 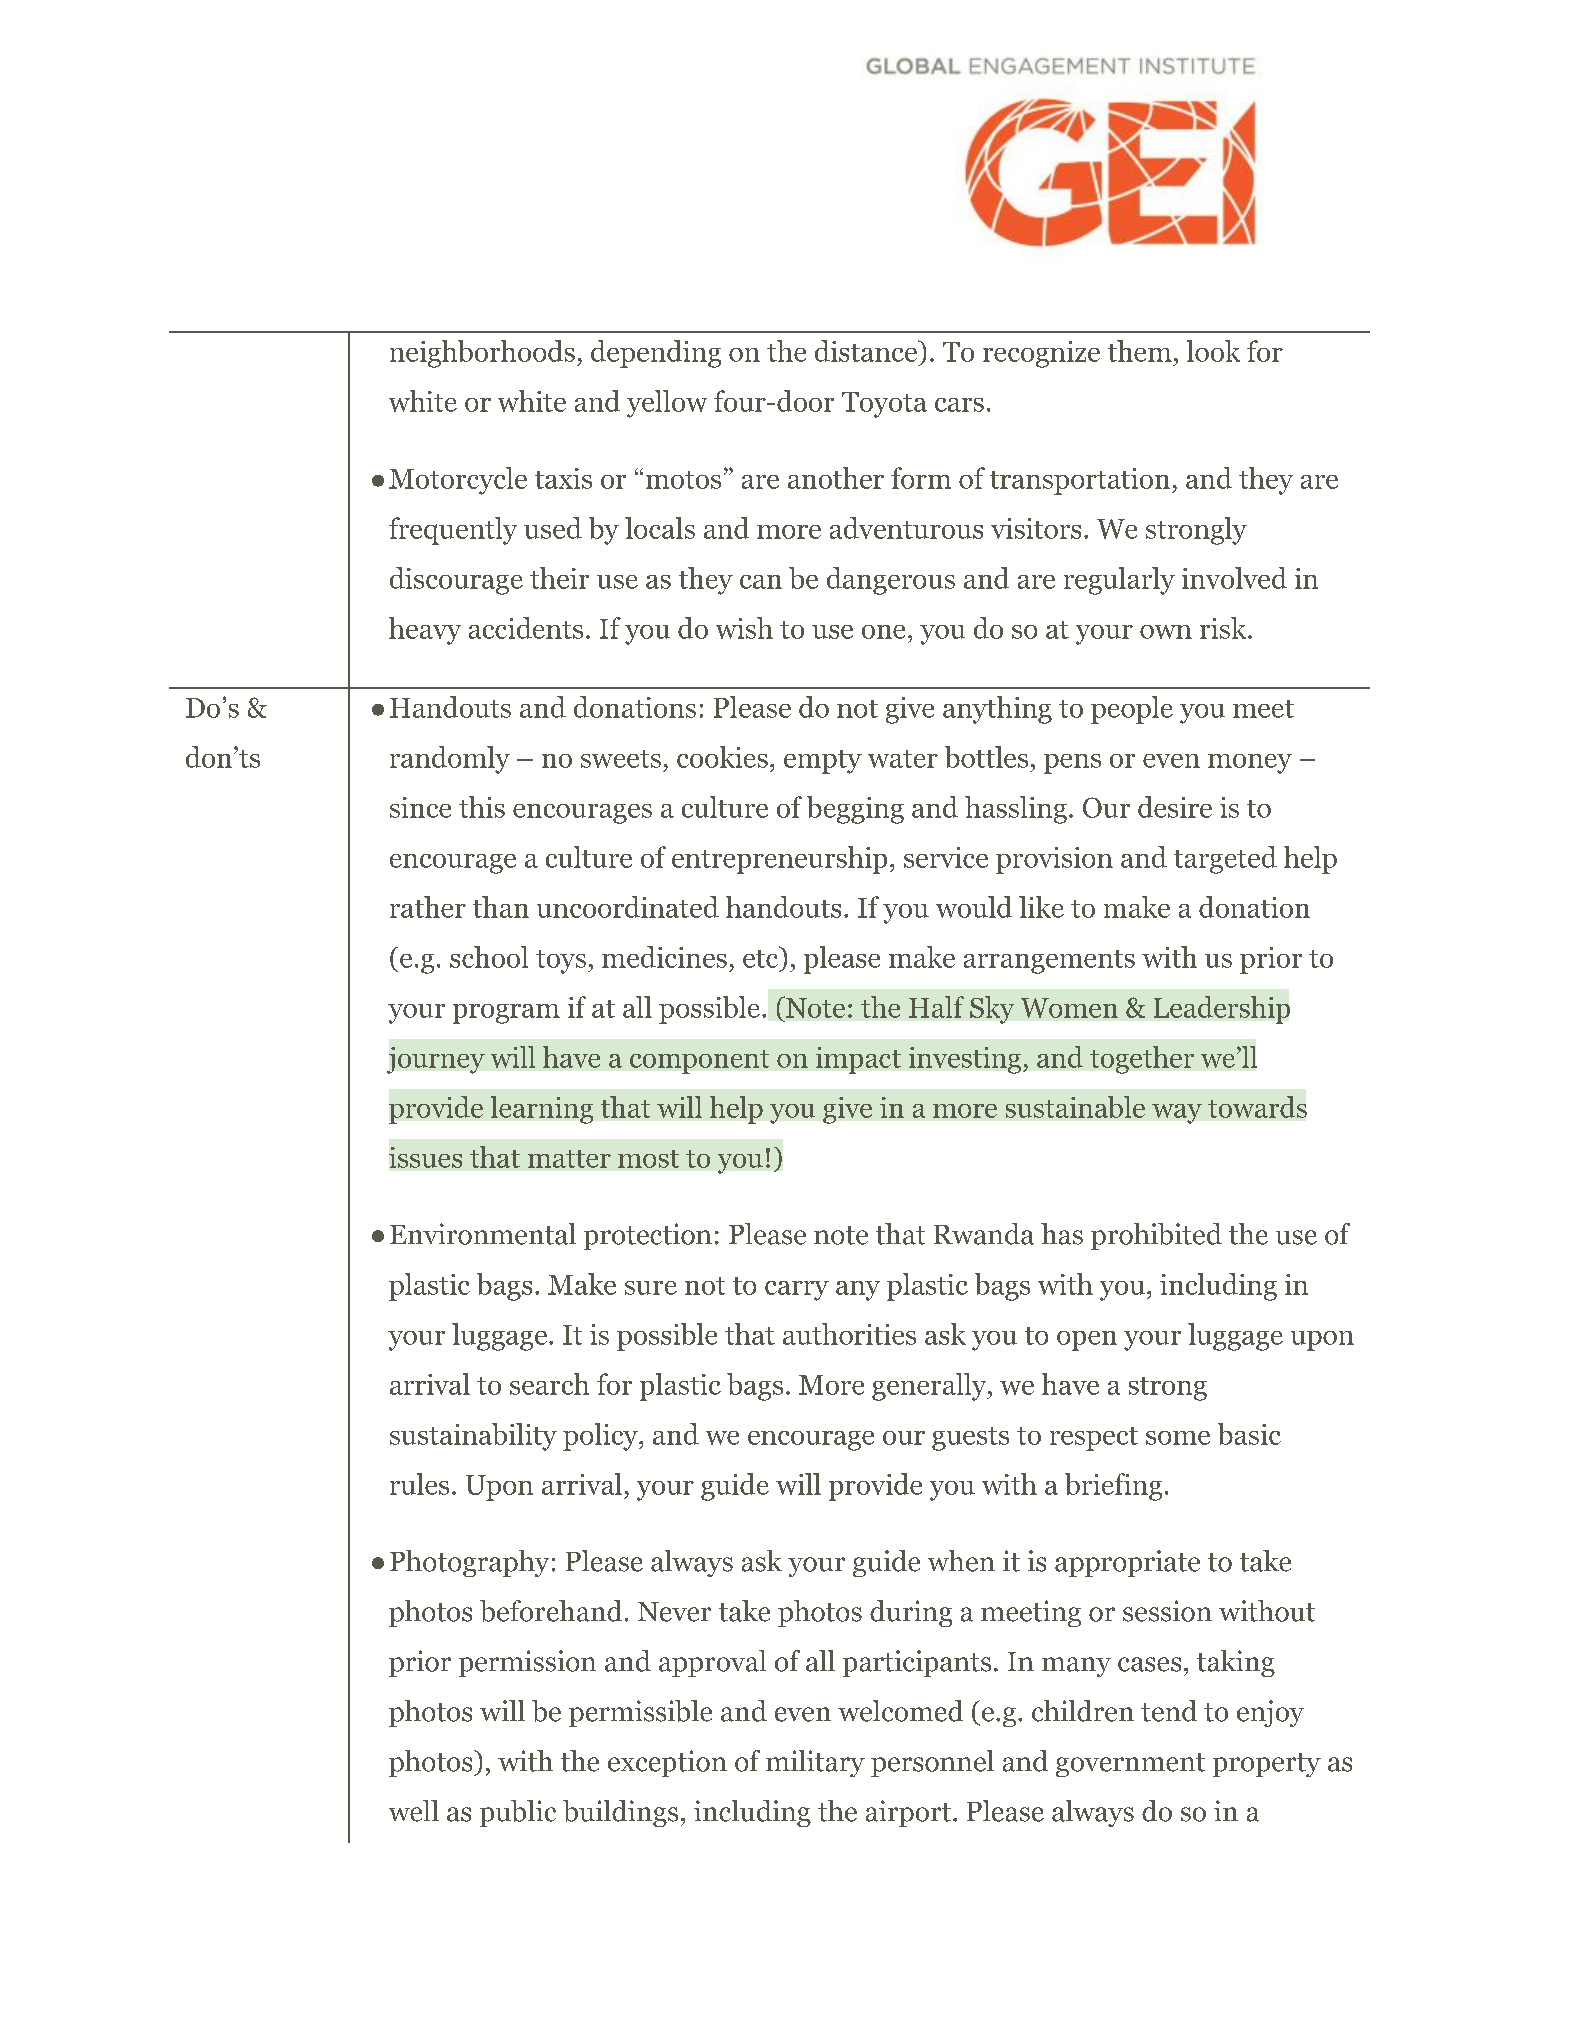 I want to click on authorities, so click(x=849, y=1334).
